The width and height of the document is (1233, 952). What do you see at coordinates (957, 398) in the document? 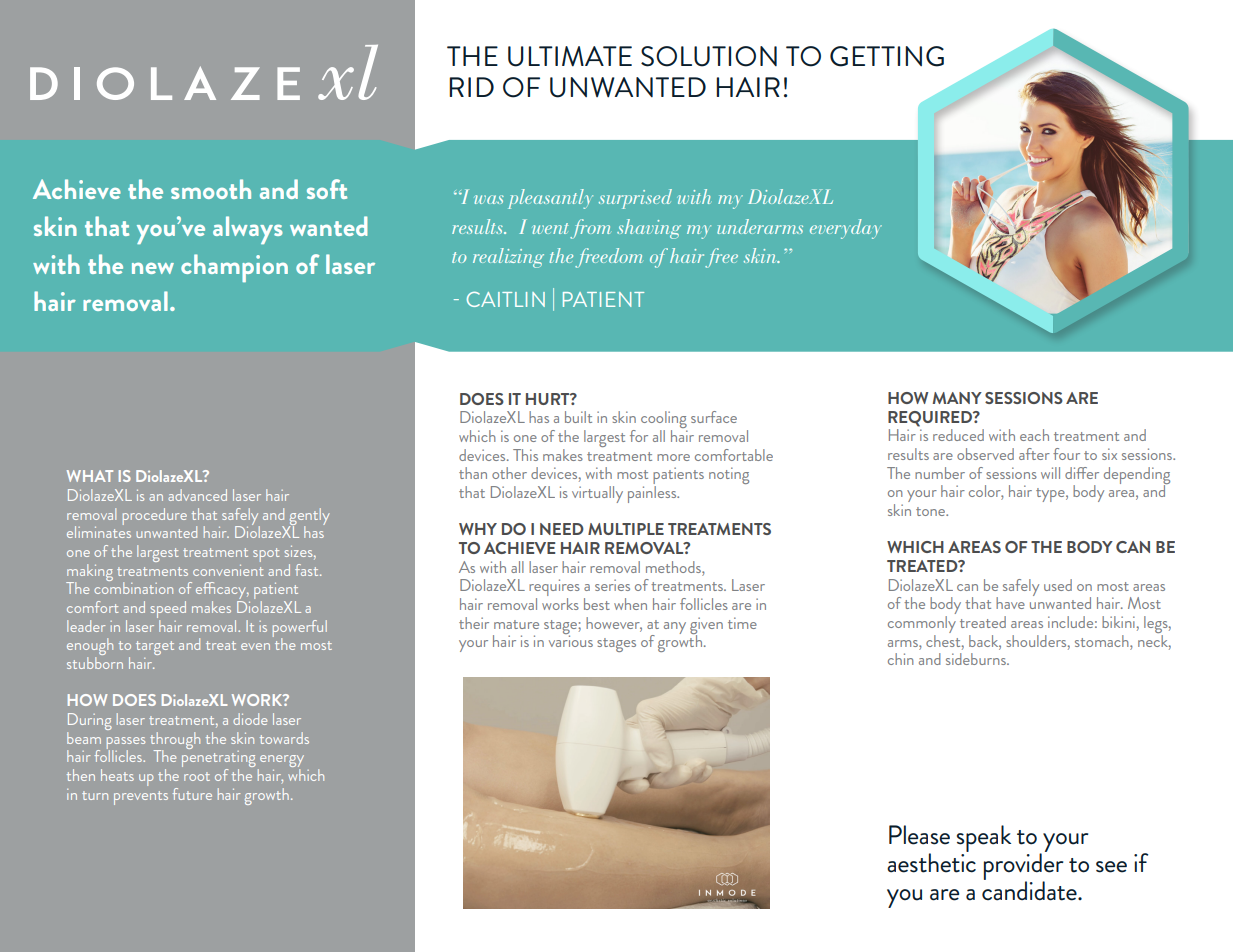
I see `MANY` at bounding box center [957, 398].
